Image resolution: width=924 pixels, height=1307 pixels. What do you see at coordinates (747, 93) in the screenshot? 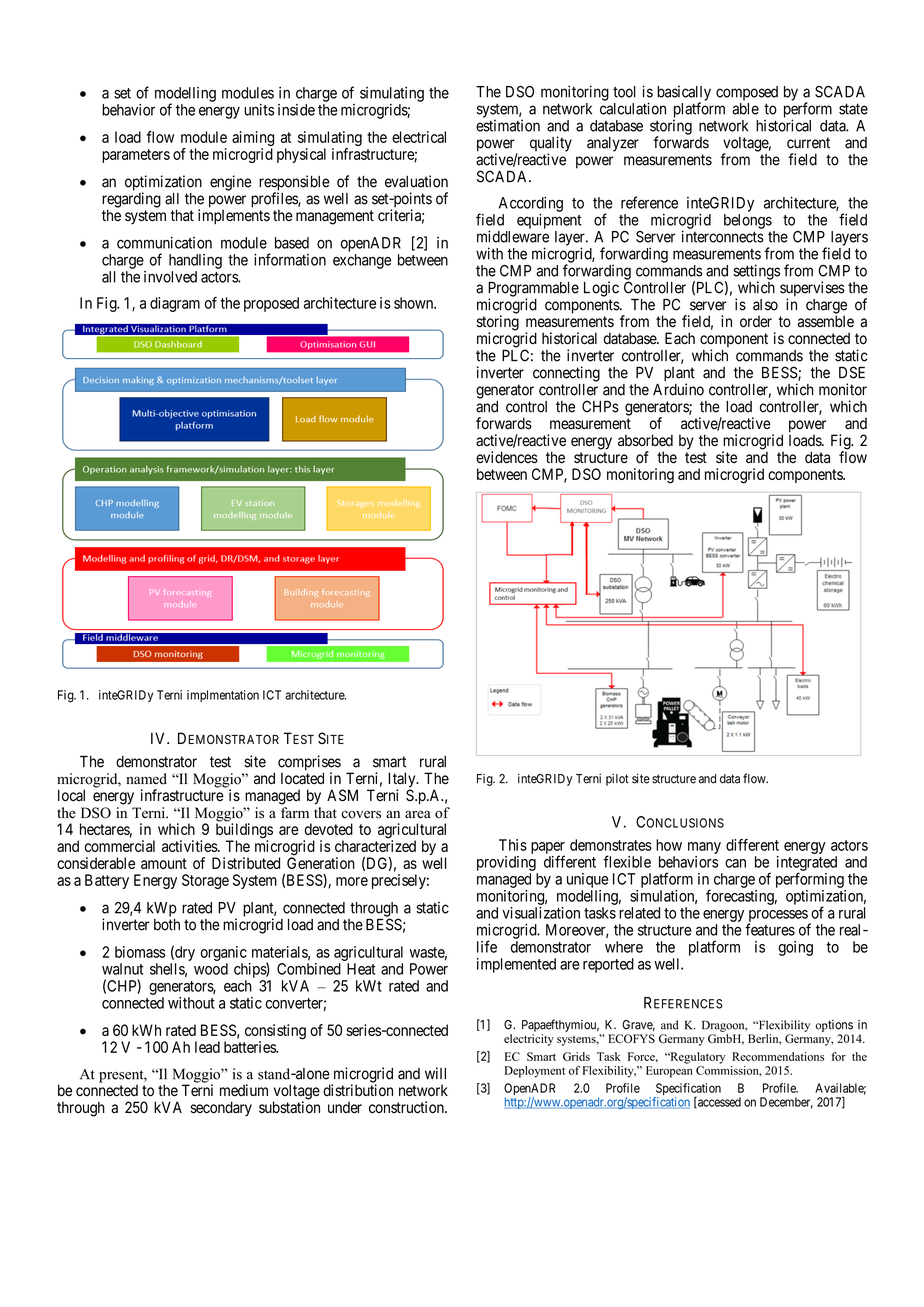
I see `composed` at bounding box center [747, 93].
